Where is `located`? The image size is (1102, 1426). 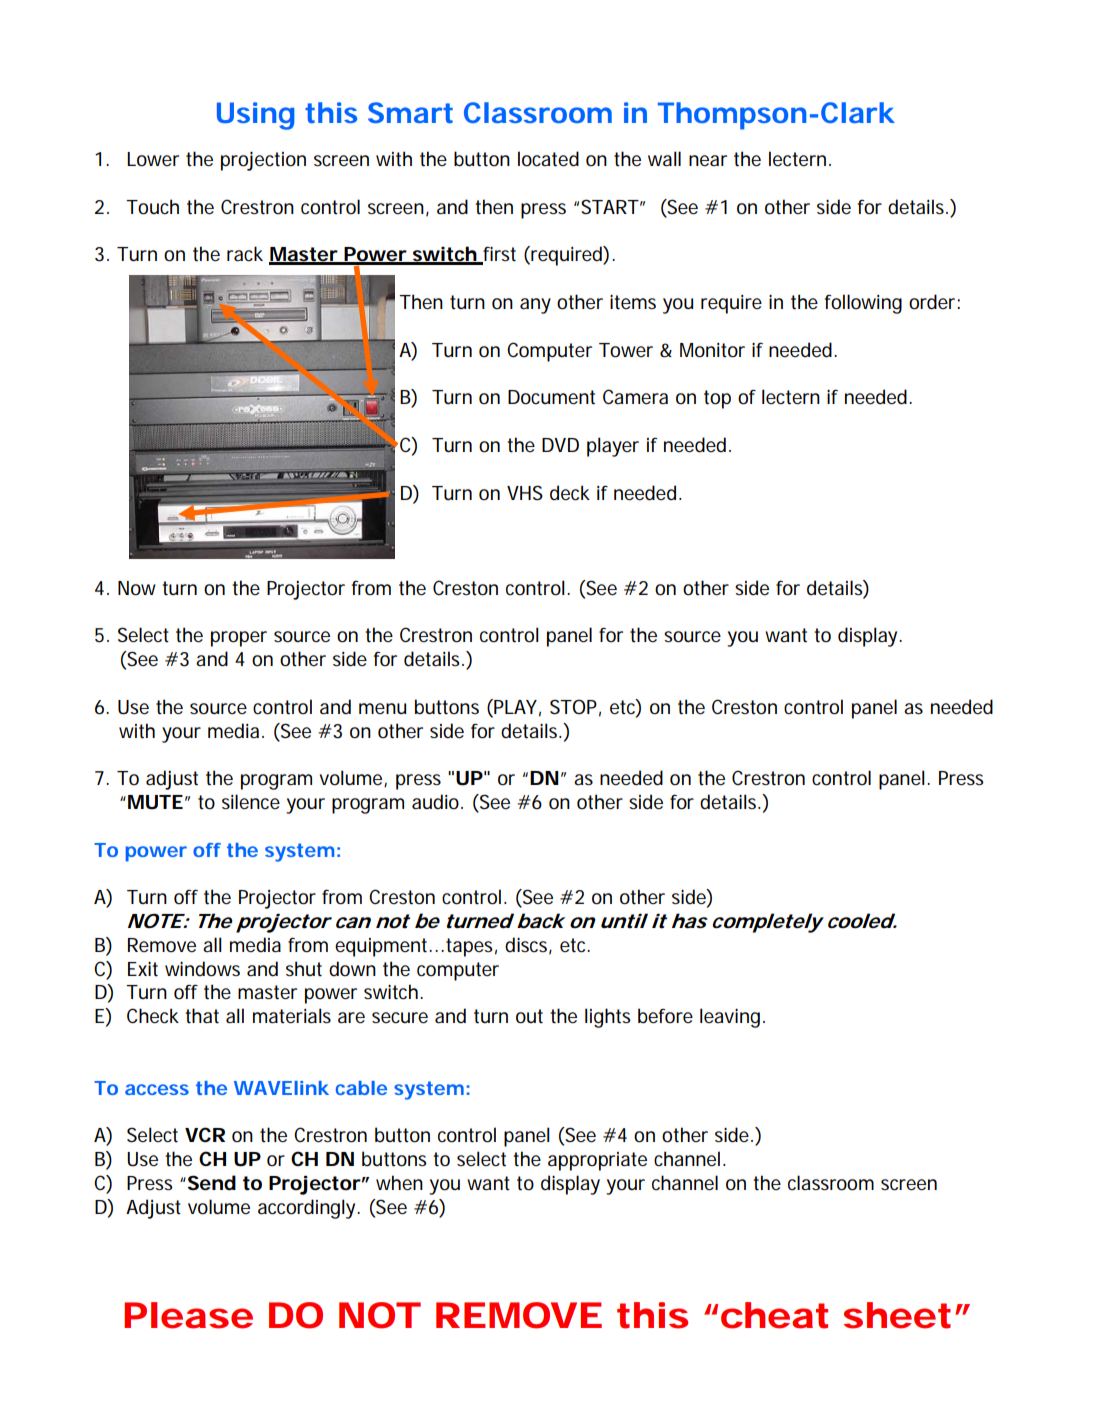
located is located at coordinates (548, 159).
